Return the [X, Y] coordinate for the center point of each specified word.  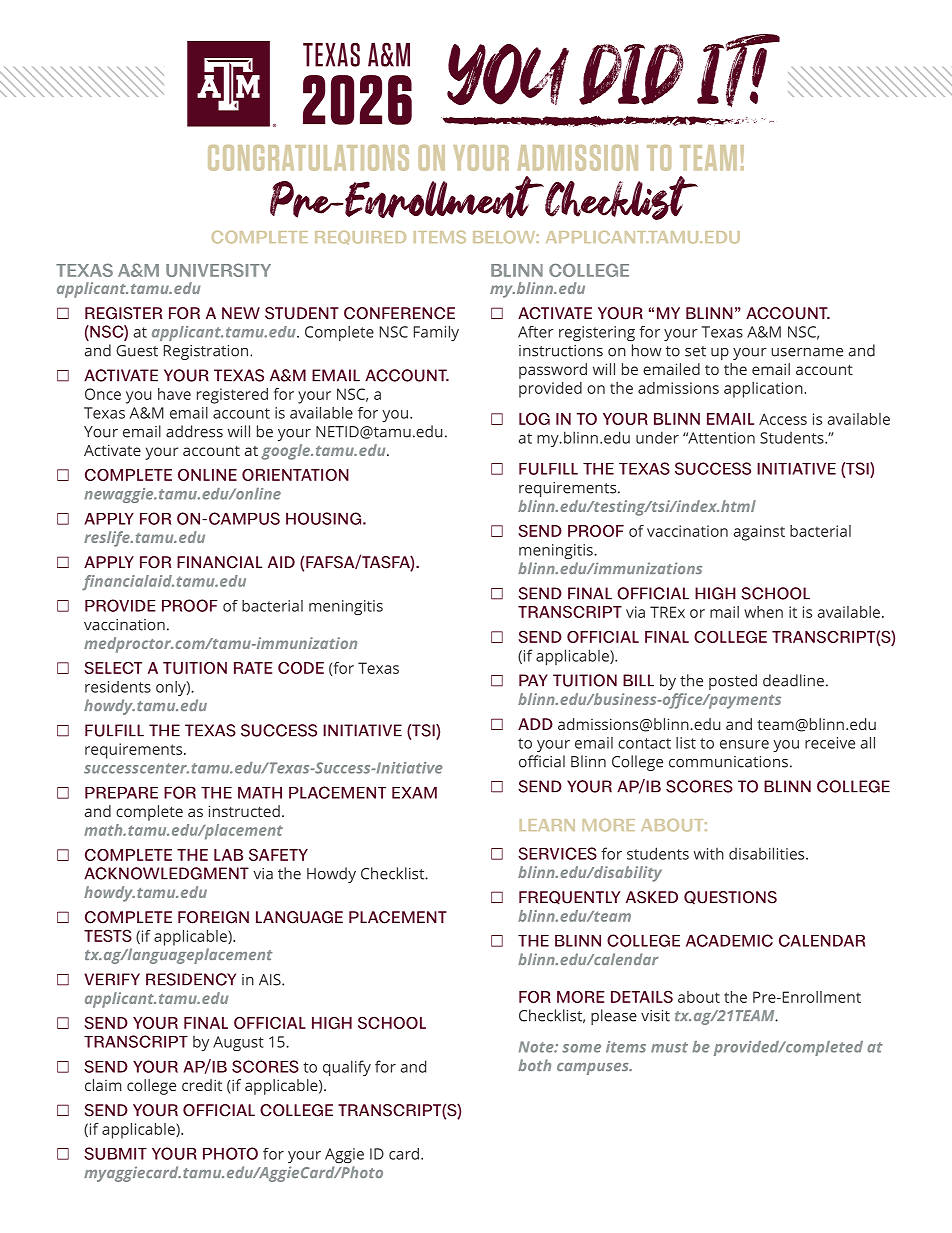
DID [631, 74]
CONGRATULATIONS [308, 158]
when [763, 612]
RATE [253, 668]
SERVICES [557, 853]
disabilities [768, 853]
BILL [638, 680]
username [807, 352]
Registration [207, 352]
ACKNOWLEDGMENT [166, 873]
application [763, 390]
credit [202, 1085]
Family [436, 333]
